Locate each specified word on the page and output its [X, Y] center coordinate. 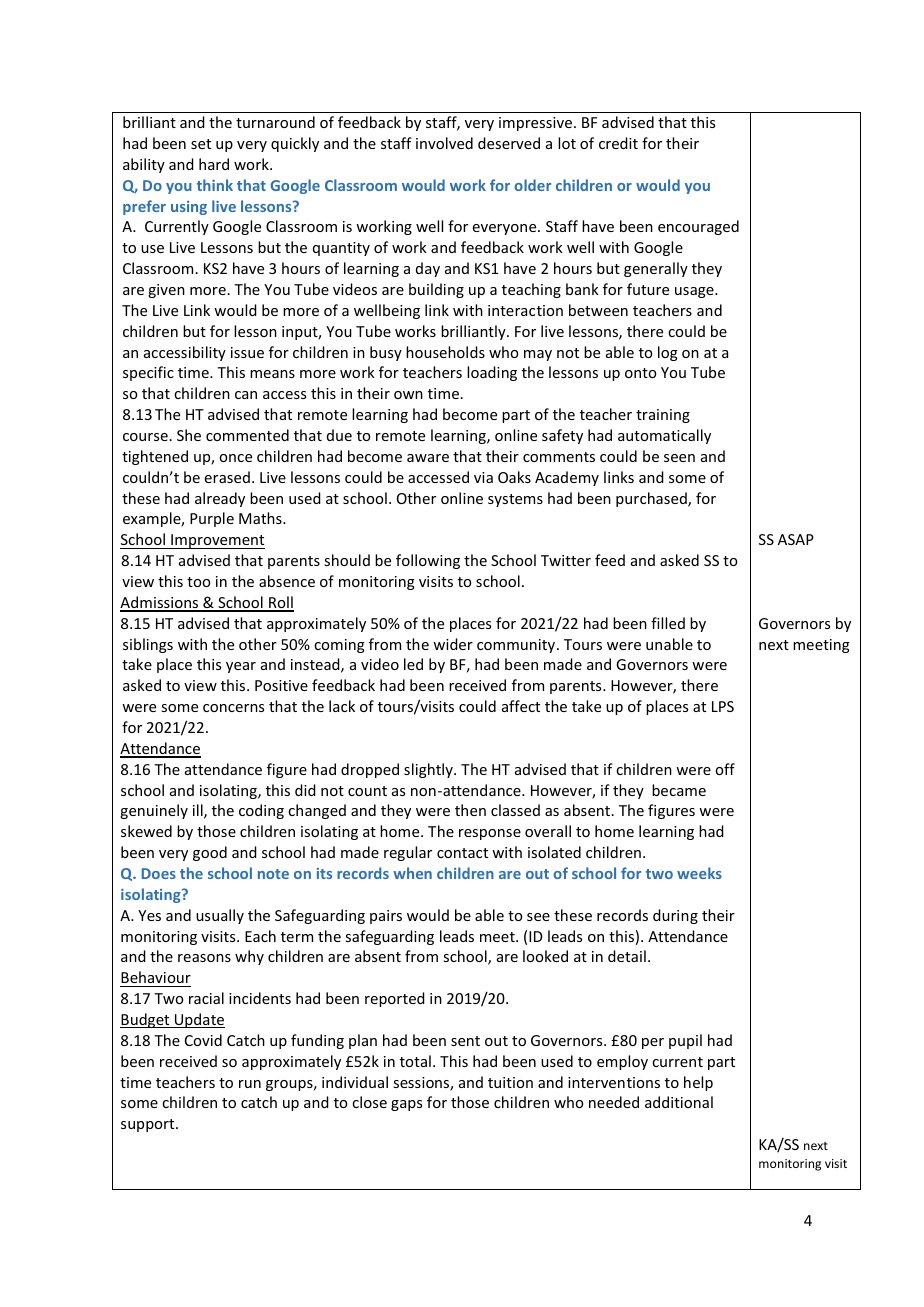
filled [668, 623]
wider [453, 644]
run [250, 1084]
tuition [510, 1082]
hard [214, 164]
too [198, 582]
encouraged [698, 227]
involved [444, 143]
